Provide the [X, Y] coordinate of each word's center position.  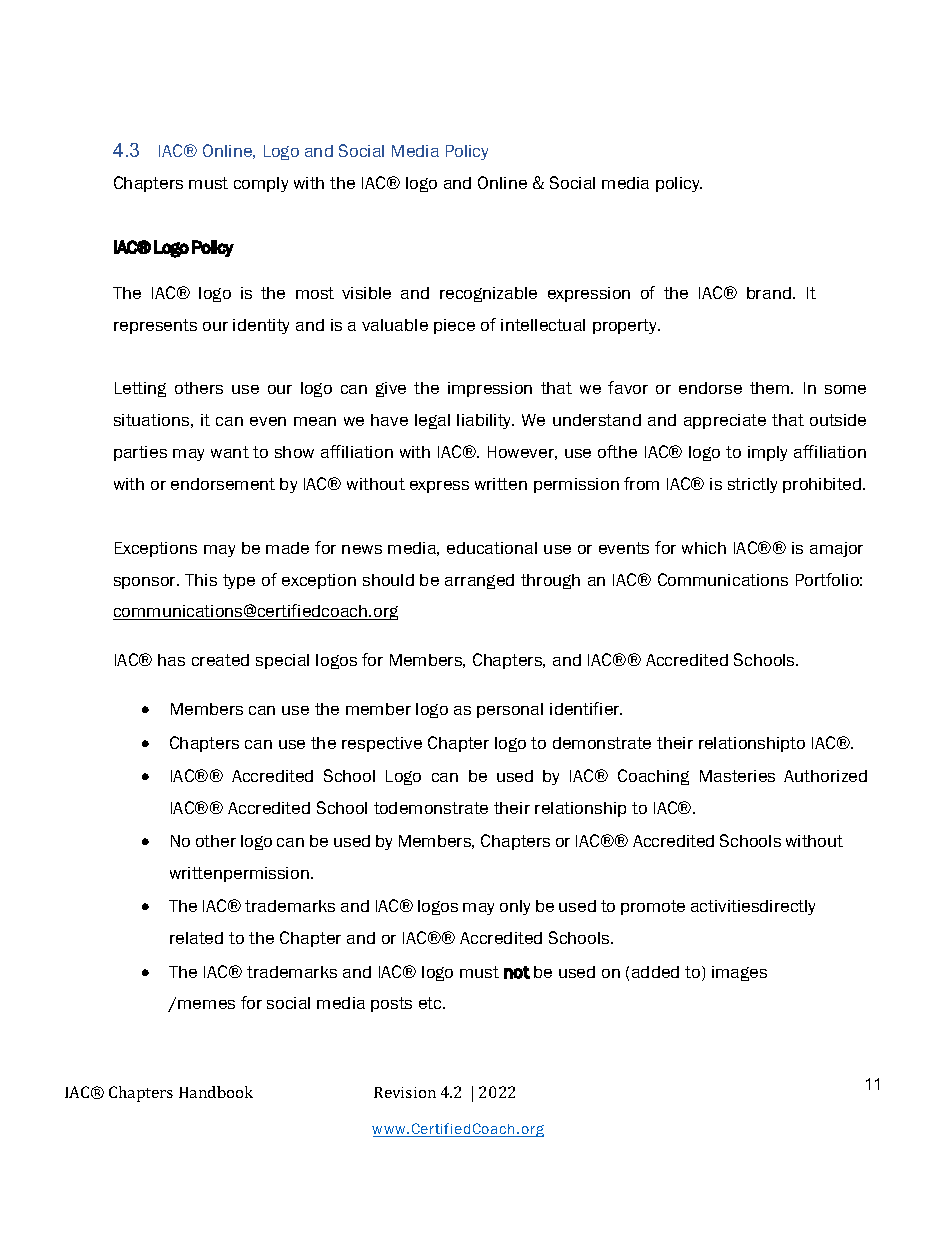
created [220, 660]
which [704, 548]
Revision [405, 1092]
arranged [479, 581]
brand [769, 293]
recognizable [488, 294]
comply [261, 184]
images [739, 973]
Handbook [216, 1092]
